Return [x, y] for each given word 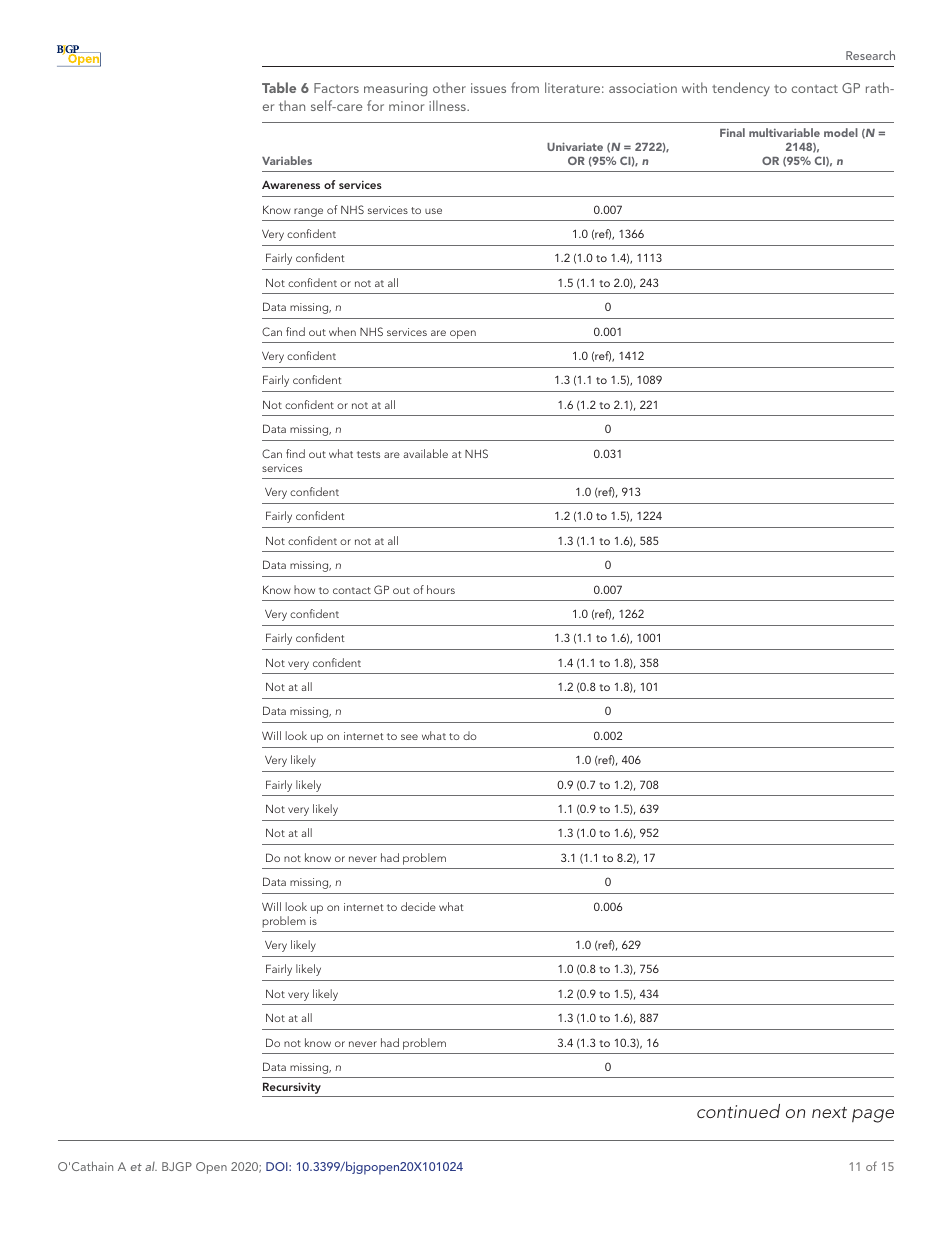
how [304, 589]
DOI [278, 1166]
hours [441, 589]
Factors [336, 88]
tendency [741, 89]
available [425, 453]
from [525, 87]
